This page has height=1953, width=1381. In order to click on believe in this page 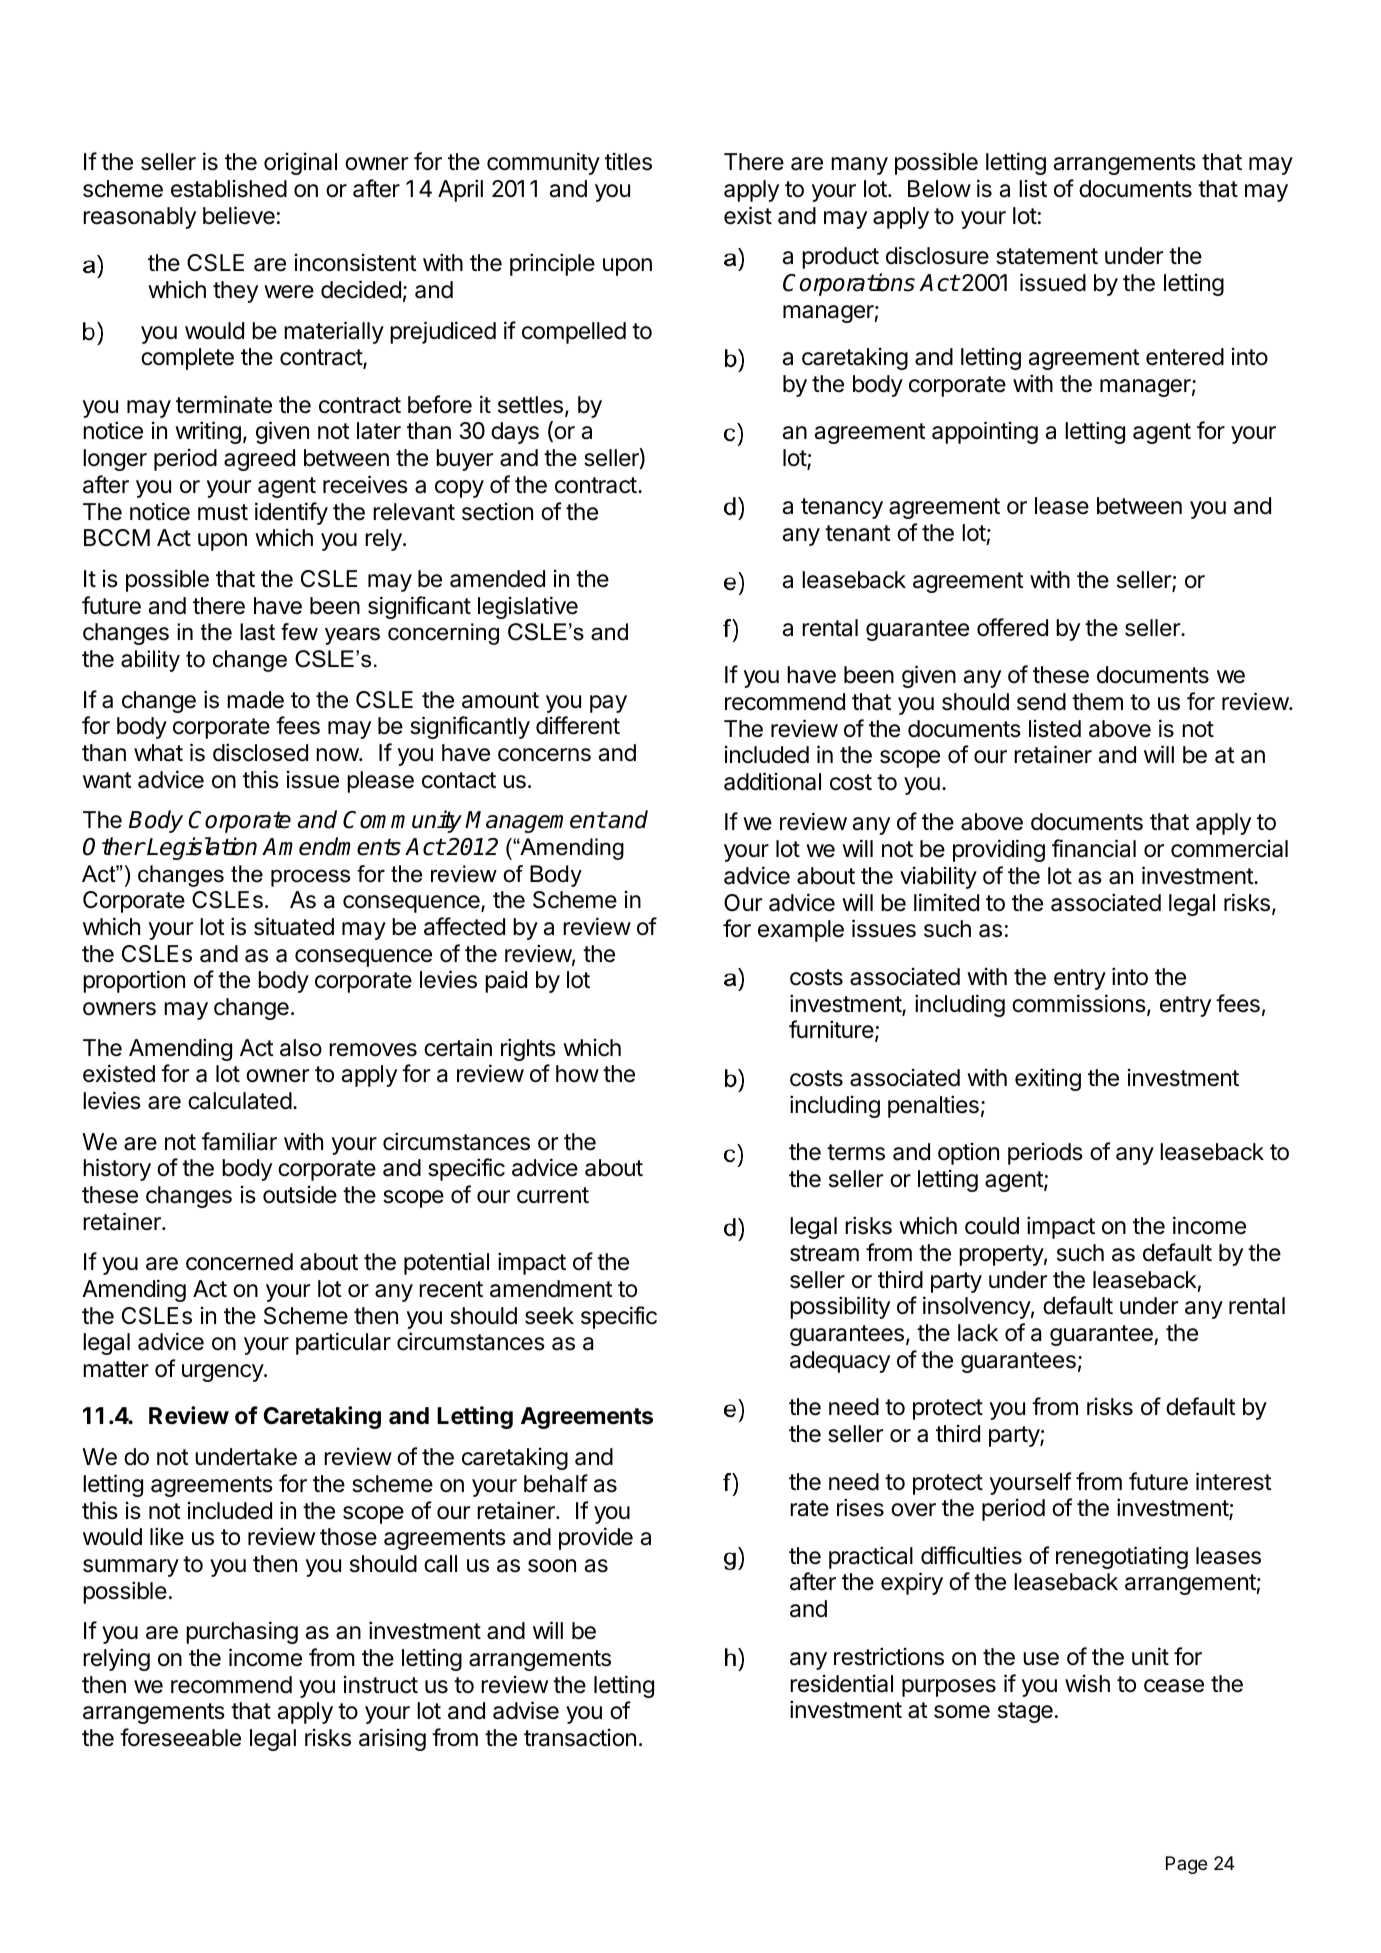, I will do `click(239, 215)`.
